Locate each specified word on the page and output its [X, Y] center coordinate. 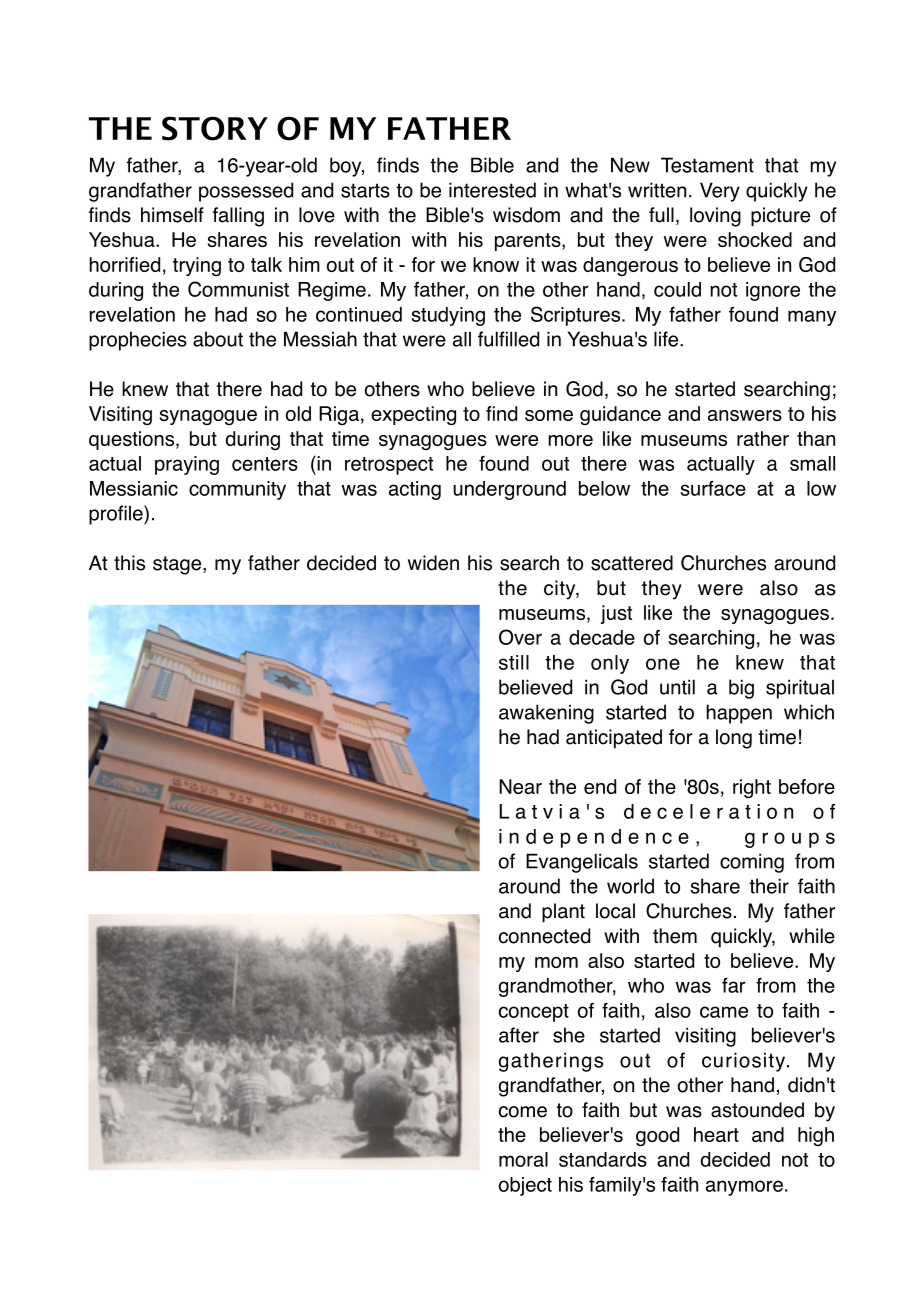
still [514, 662]
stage [178, 565]
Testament [707, 165]
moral [523, 1159]
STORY [215, 128]
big [741, 689]
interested [492, 190]
